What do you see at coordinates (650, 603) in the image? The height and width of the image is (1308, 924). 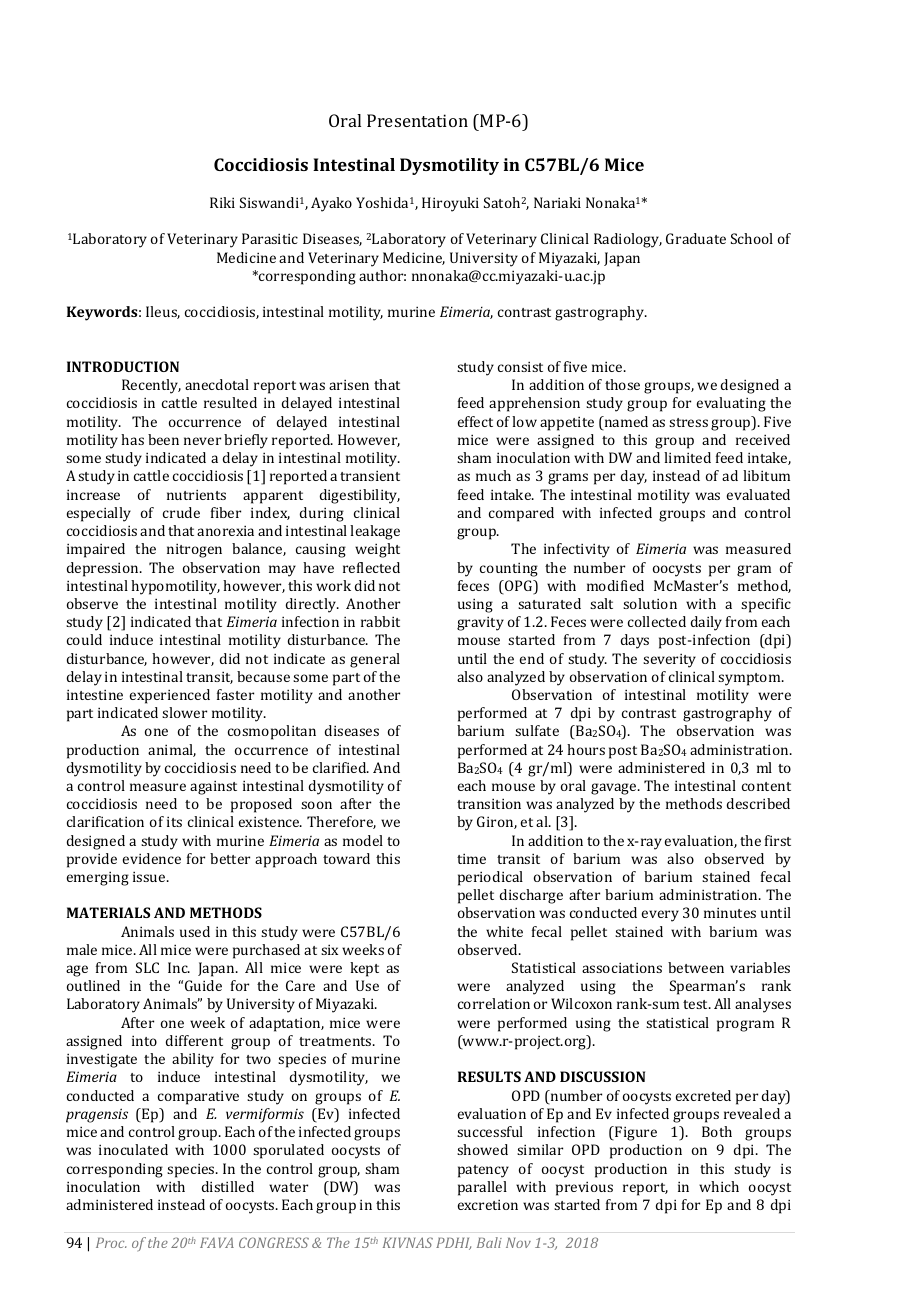 I see `solution` at bounding box center [650, 603].
